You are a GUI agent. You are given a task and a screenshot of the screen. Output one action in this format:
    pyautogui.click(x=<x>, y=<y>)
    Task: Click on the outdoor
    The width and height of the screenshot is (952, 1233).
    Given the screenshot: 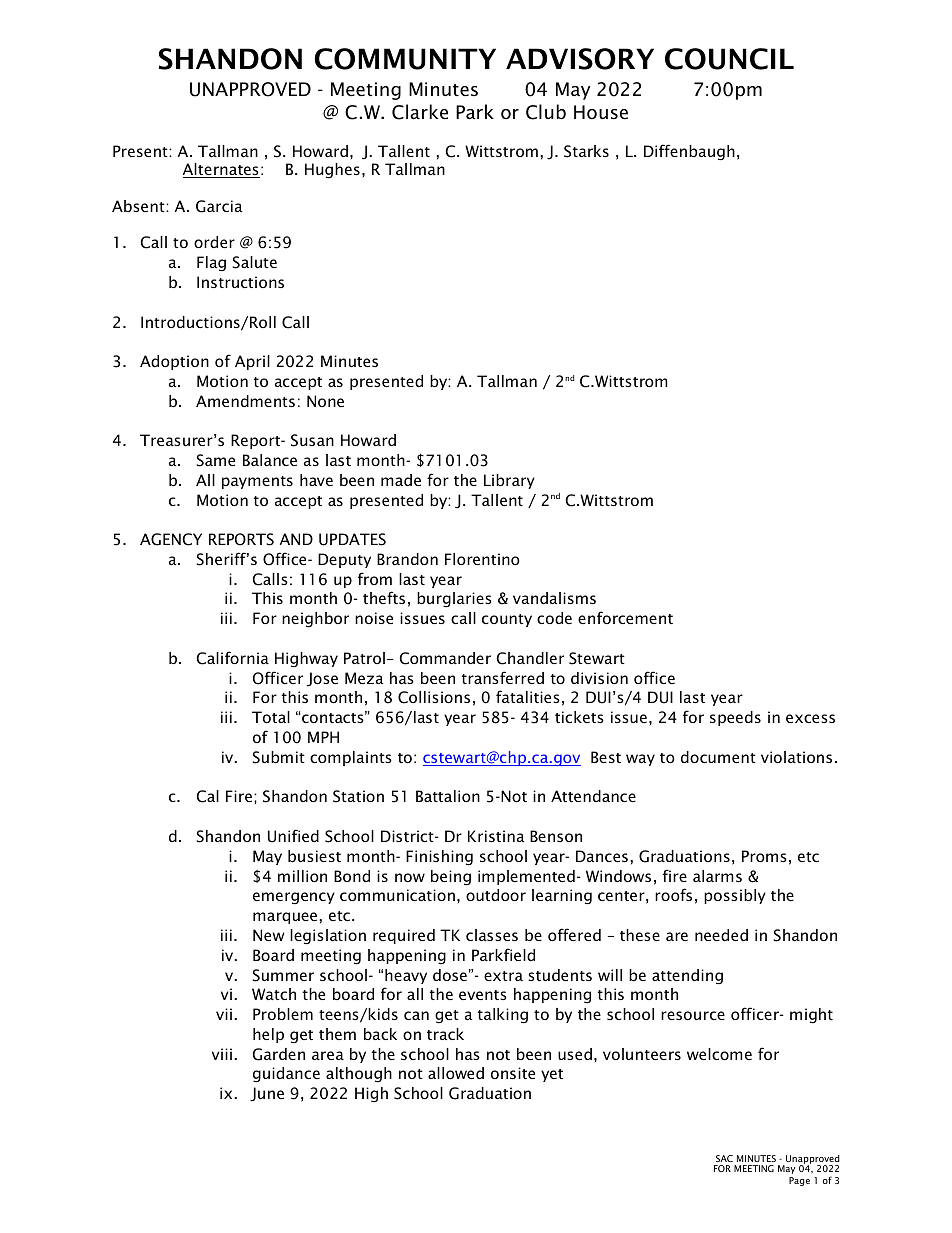 What is the action you would take?
    pyautogui.click(x=496, y=895)
